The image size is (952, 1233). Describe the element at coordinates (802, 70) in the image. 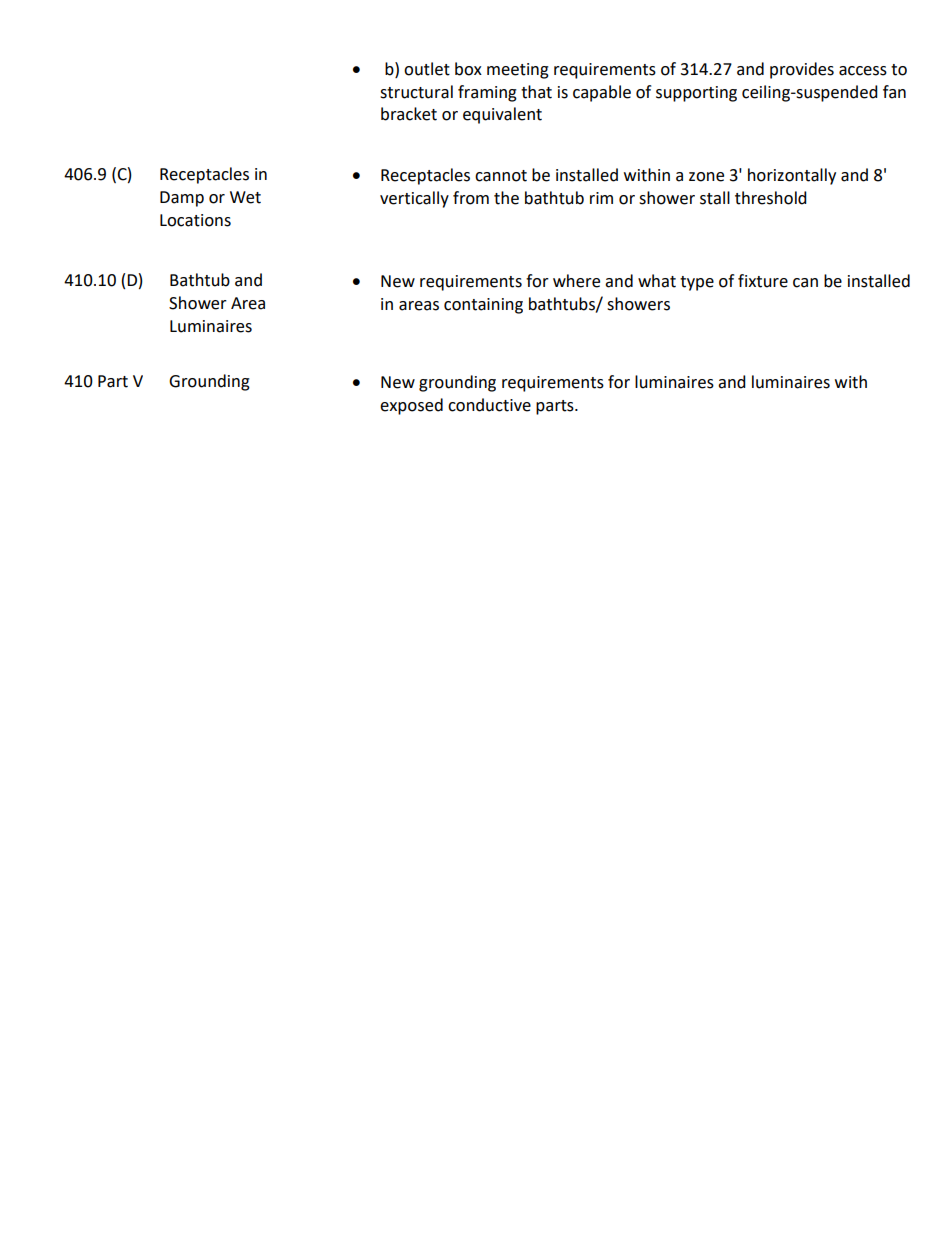

I see `provides` at that location.
